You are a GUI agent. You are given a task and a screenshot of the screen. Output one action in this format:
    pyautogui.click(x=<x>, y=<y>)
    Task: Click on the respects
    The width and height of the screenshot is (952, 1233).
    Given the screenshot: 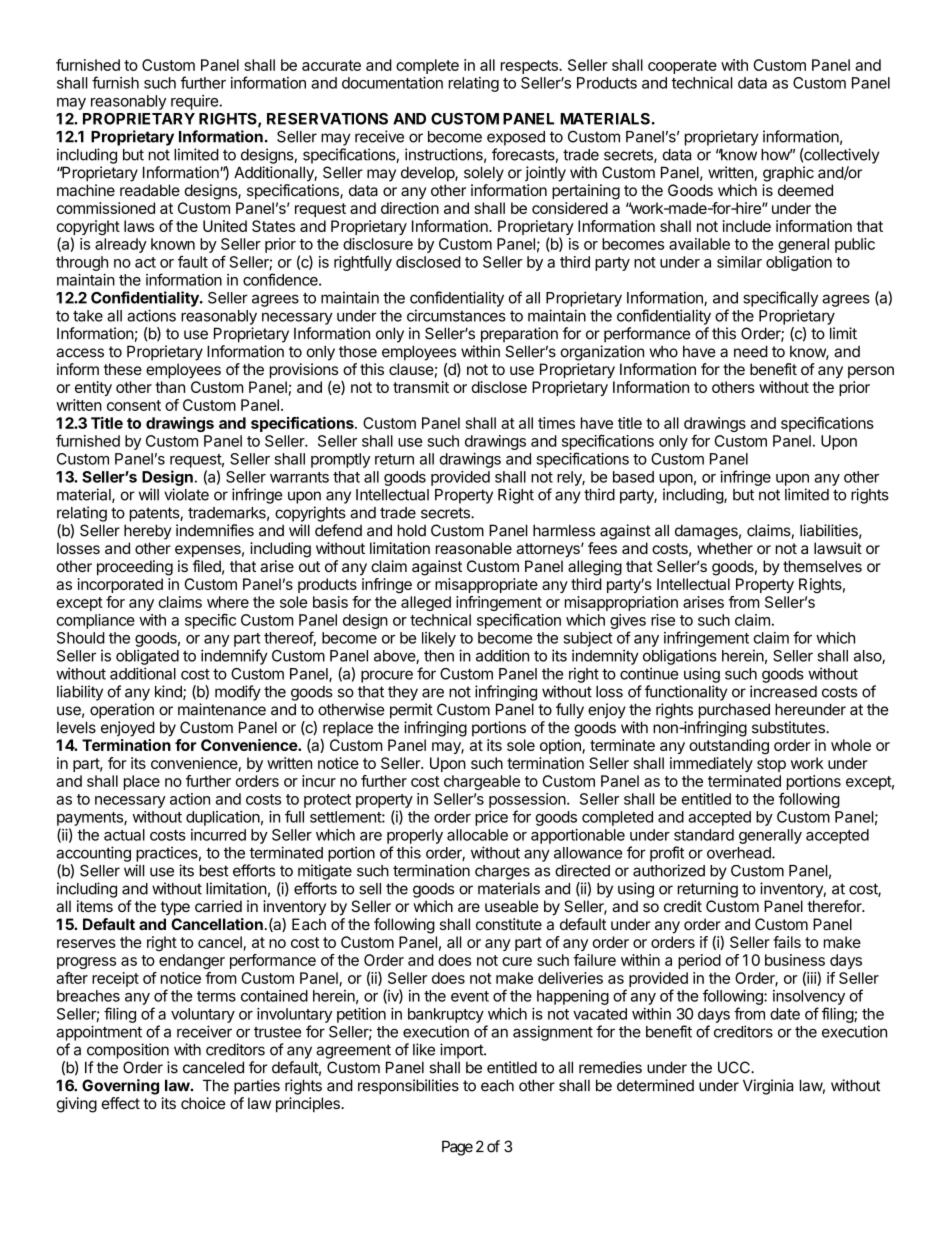 What is the action you would take?
    pyautogui.click(x=530, y=67)
